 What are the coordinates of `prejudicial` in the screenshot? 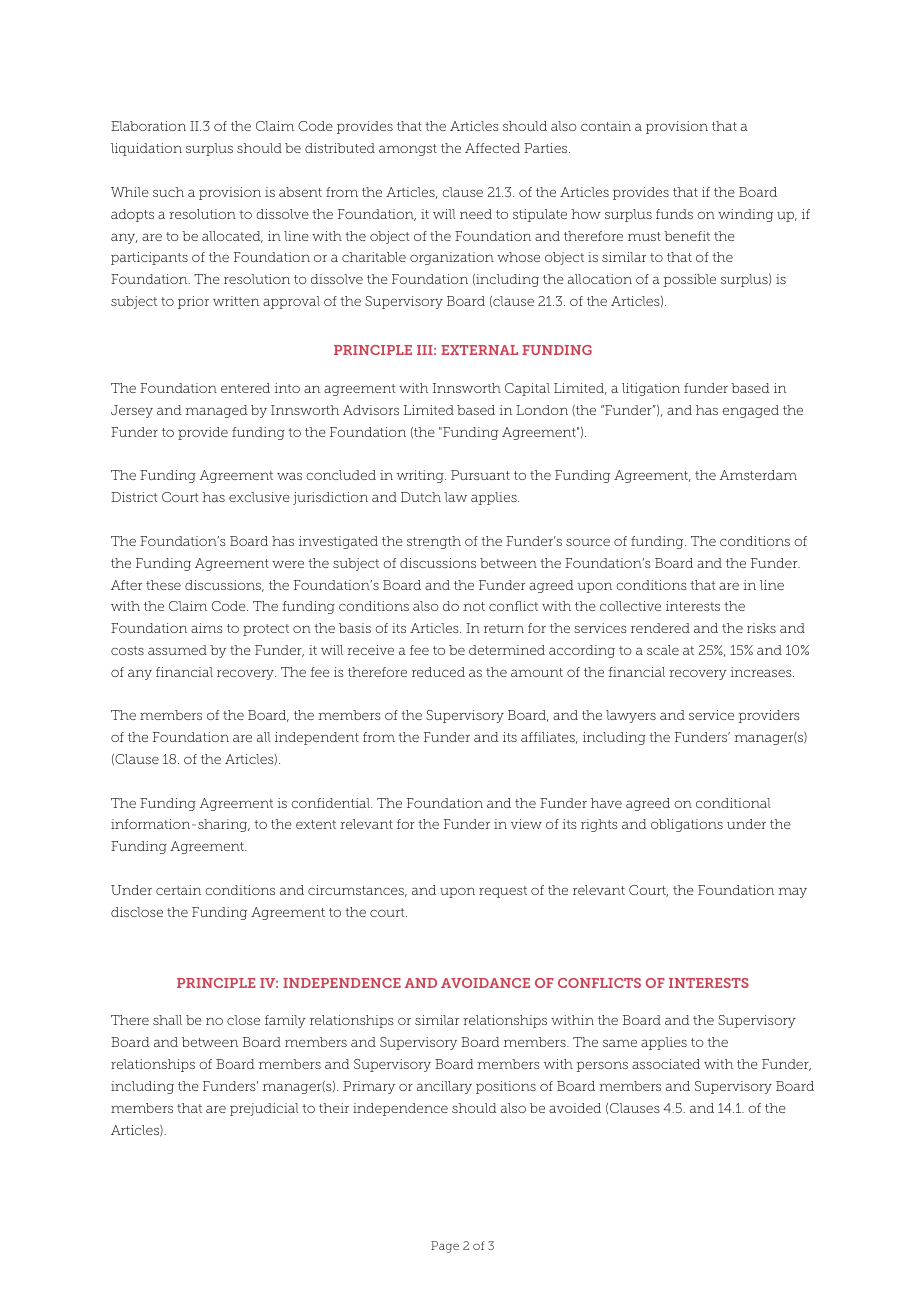 It's located at (264, 1109).
